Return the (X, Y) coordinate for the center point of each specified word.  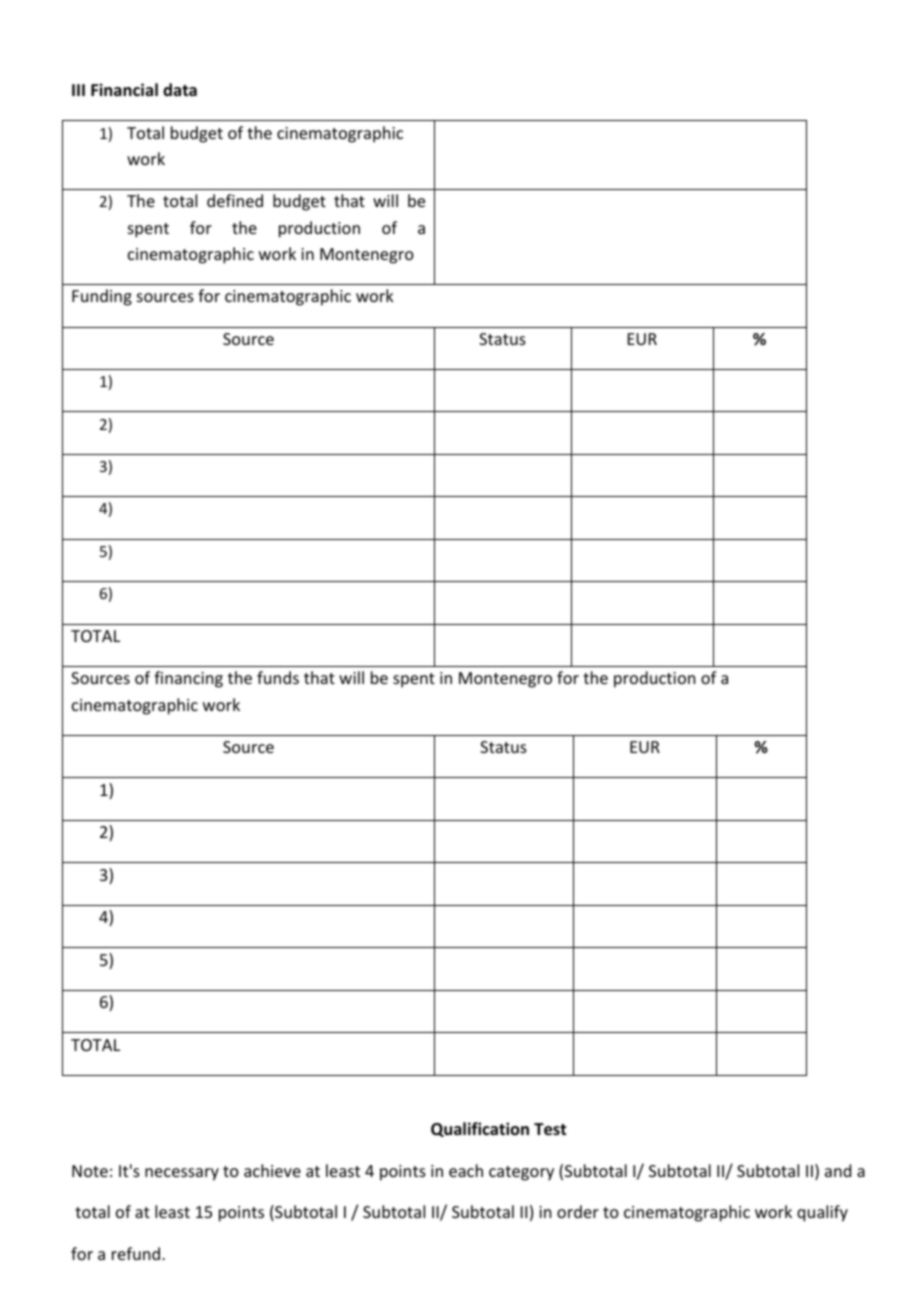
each (466, 1170)
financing (188, 679)
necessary (182, 1174)
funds (278, 677)
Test (550, 1129)
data (180, 89)
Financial (124, 89)
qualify (822, 1213)
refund (137, 1253)
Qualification (480, 1129)
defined (235, 200)
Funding (102, 297)
